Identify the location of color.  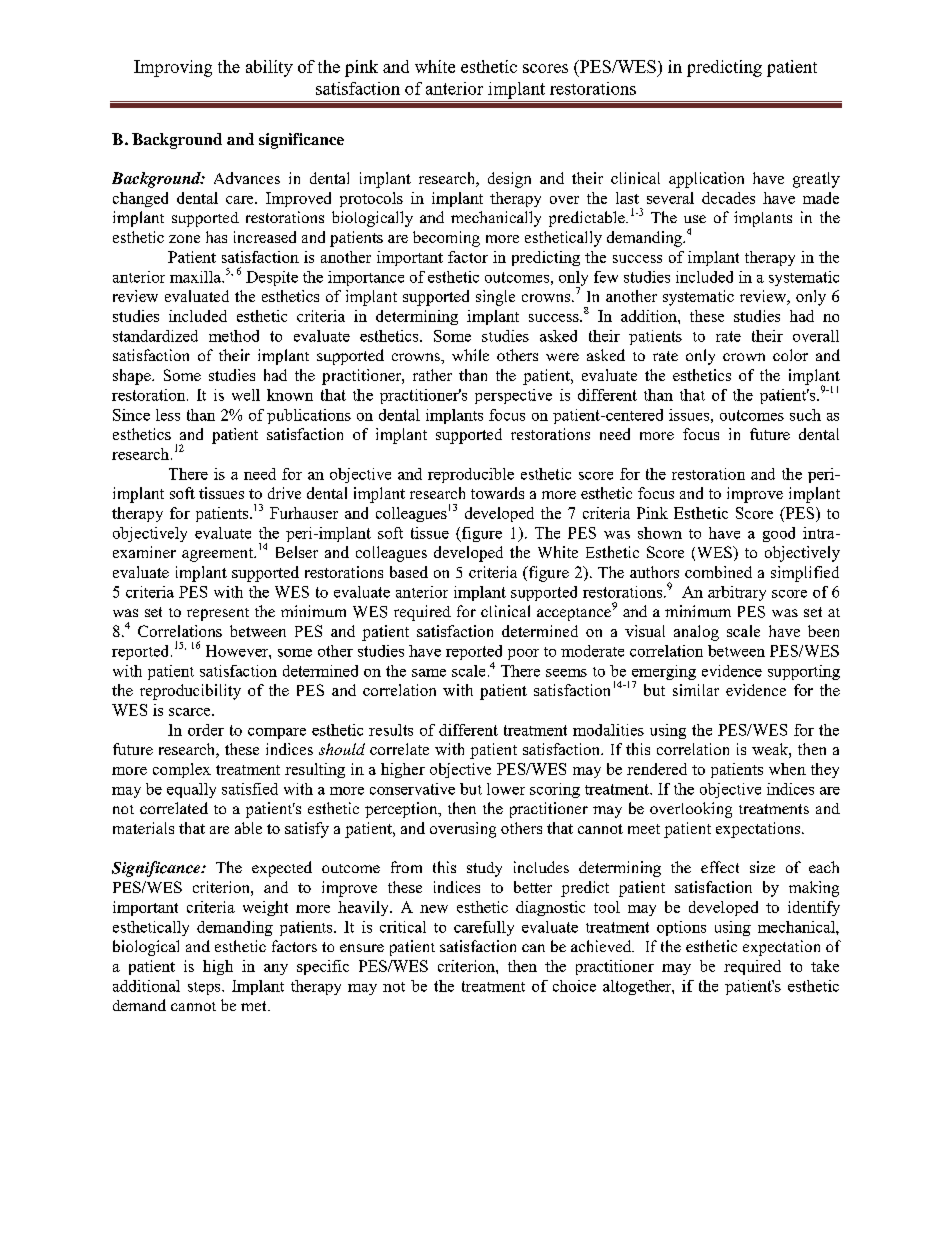
(790, 355).
